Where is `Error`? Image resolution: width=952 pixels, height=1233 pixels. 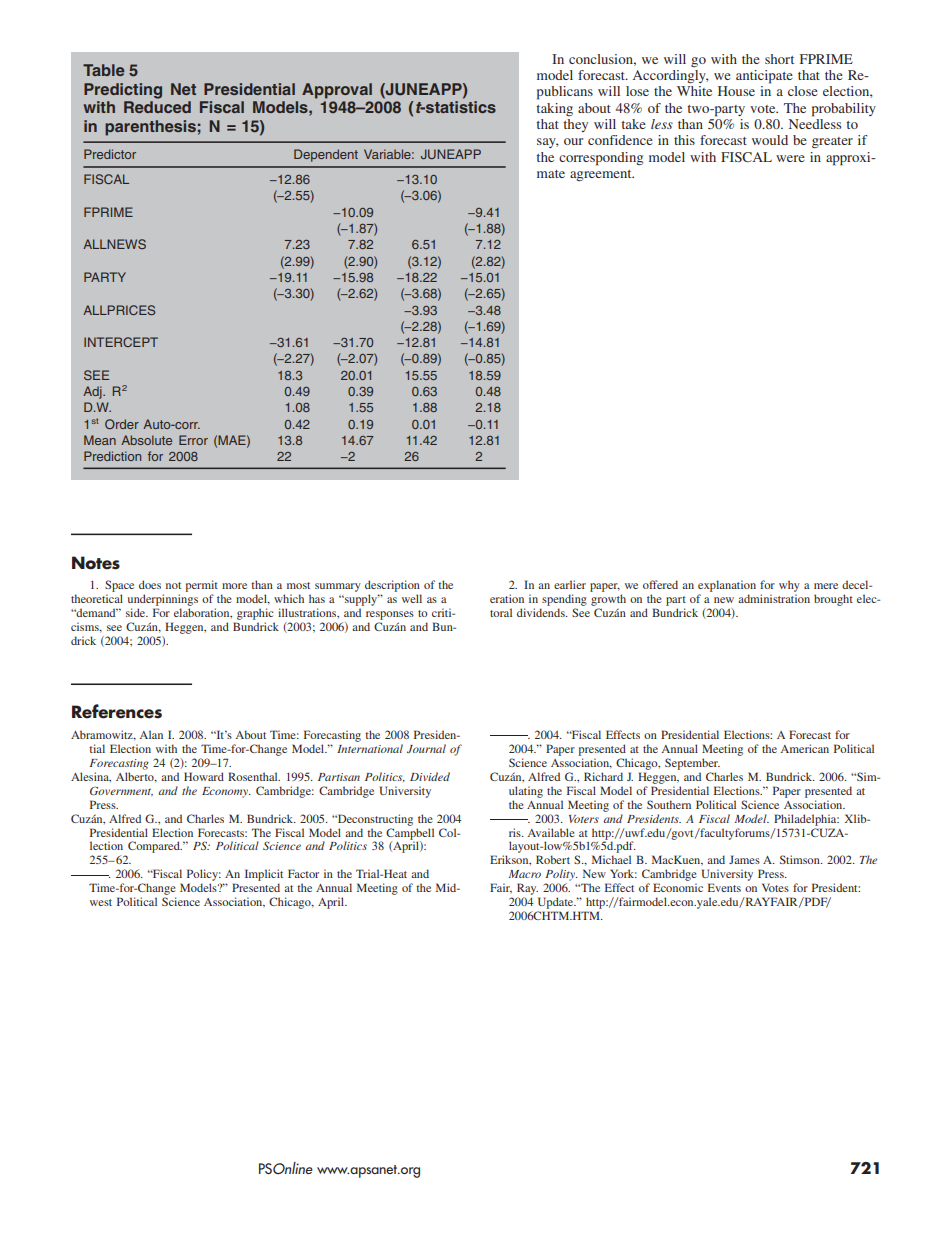
Error is located at coordinates (193, 440).
